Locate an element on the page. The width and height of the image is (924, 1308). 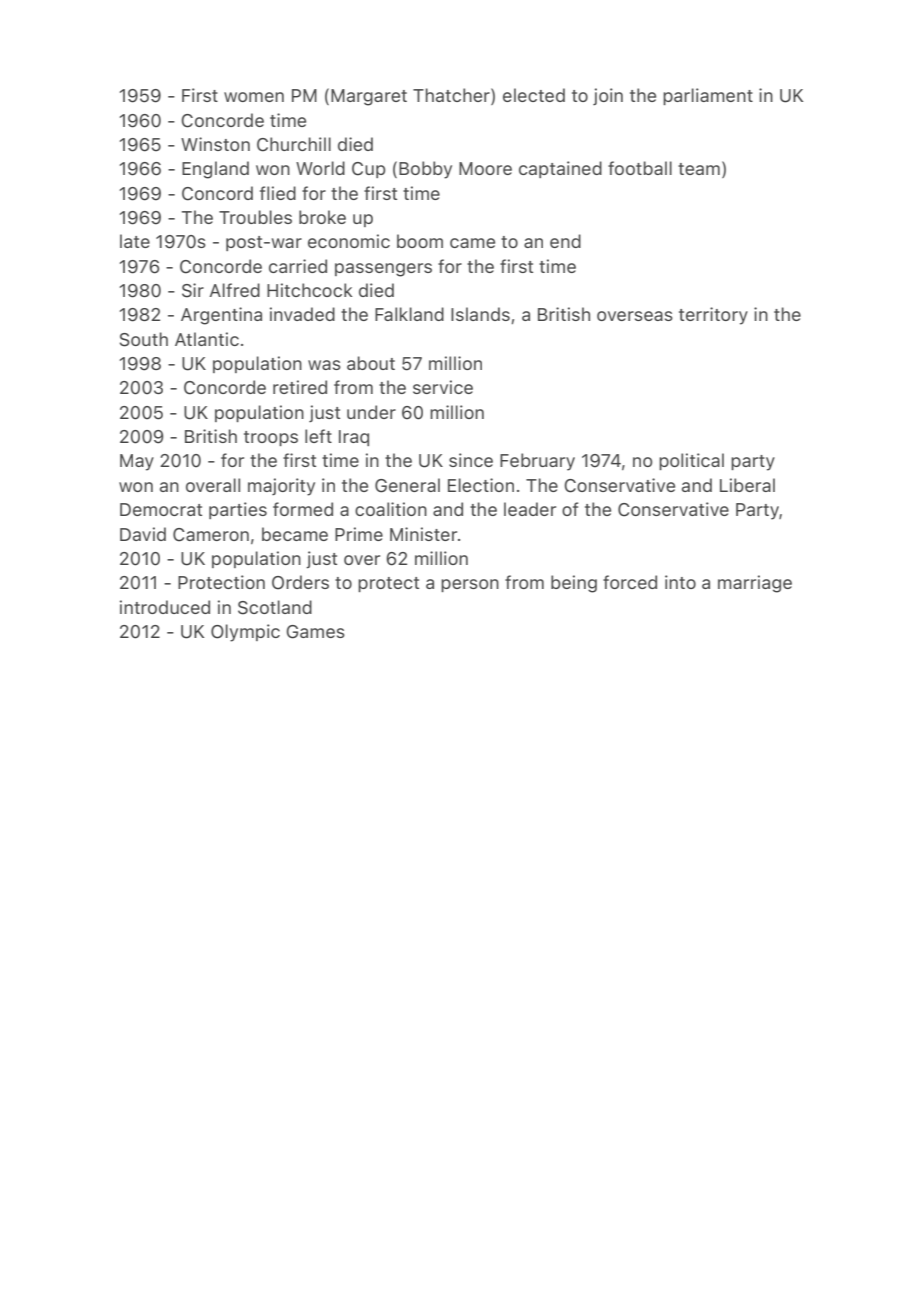
introduced is located at coordinates (165, 607).
